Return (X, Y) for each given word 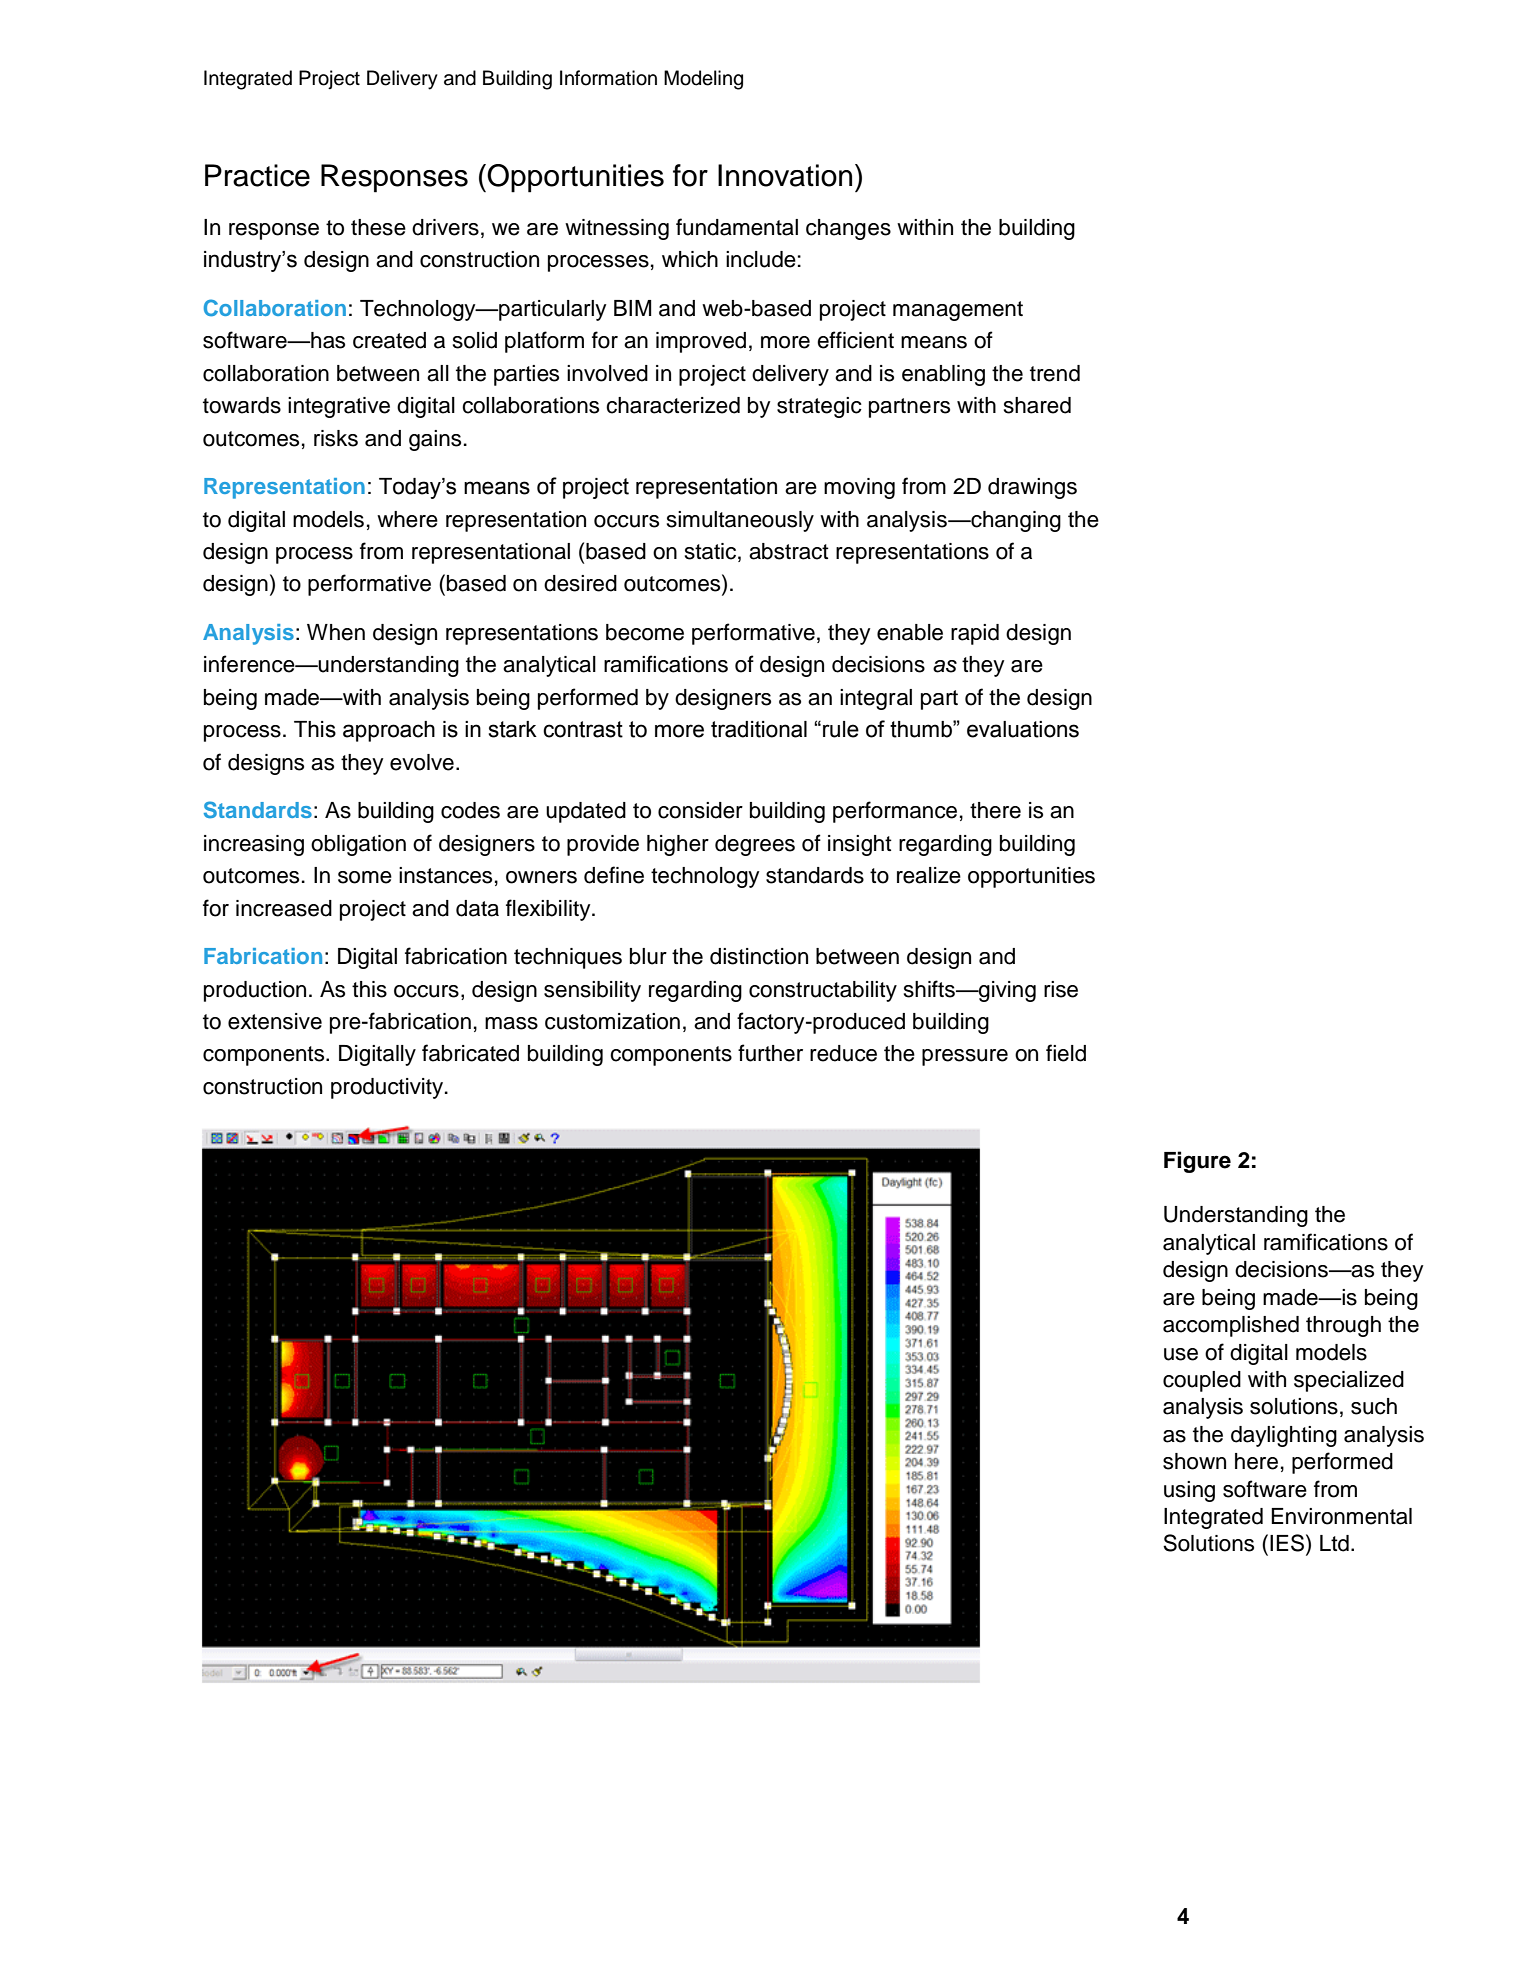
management (958, 311)
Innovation (785, 175)
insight (860, 845)
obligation (358, 845)
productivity (388, 1088)
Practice (257, 175)
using (1189, 1491)
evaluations (1023, 729)
